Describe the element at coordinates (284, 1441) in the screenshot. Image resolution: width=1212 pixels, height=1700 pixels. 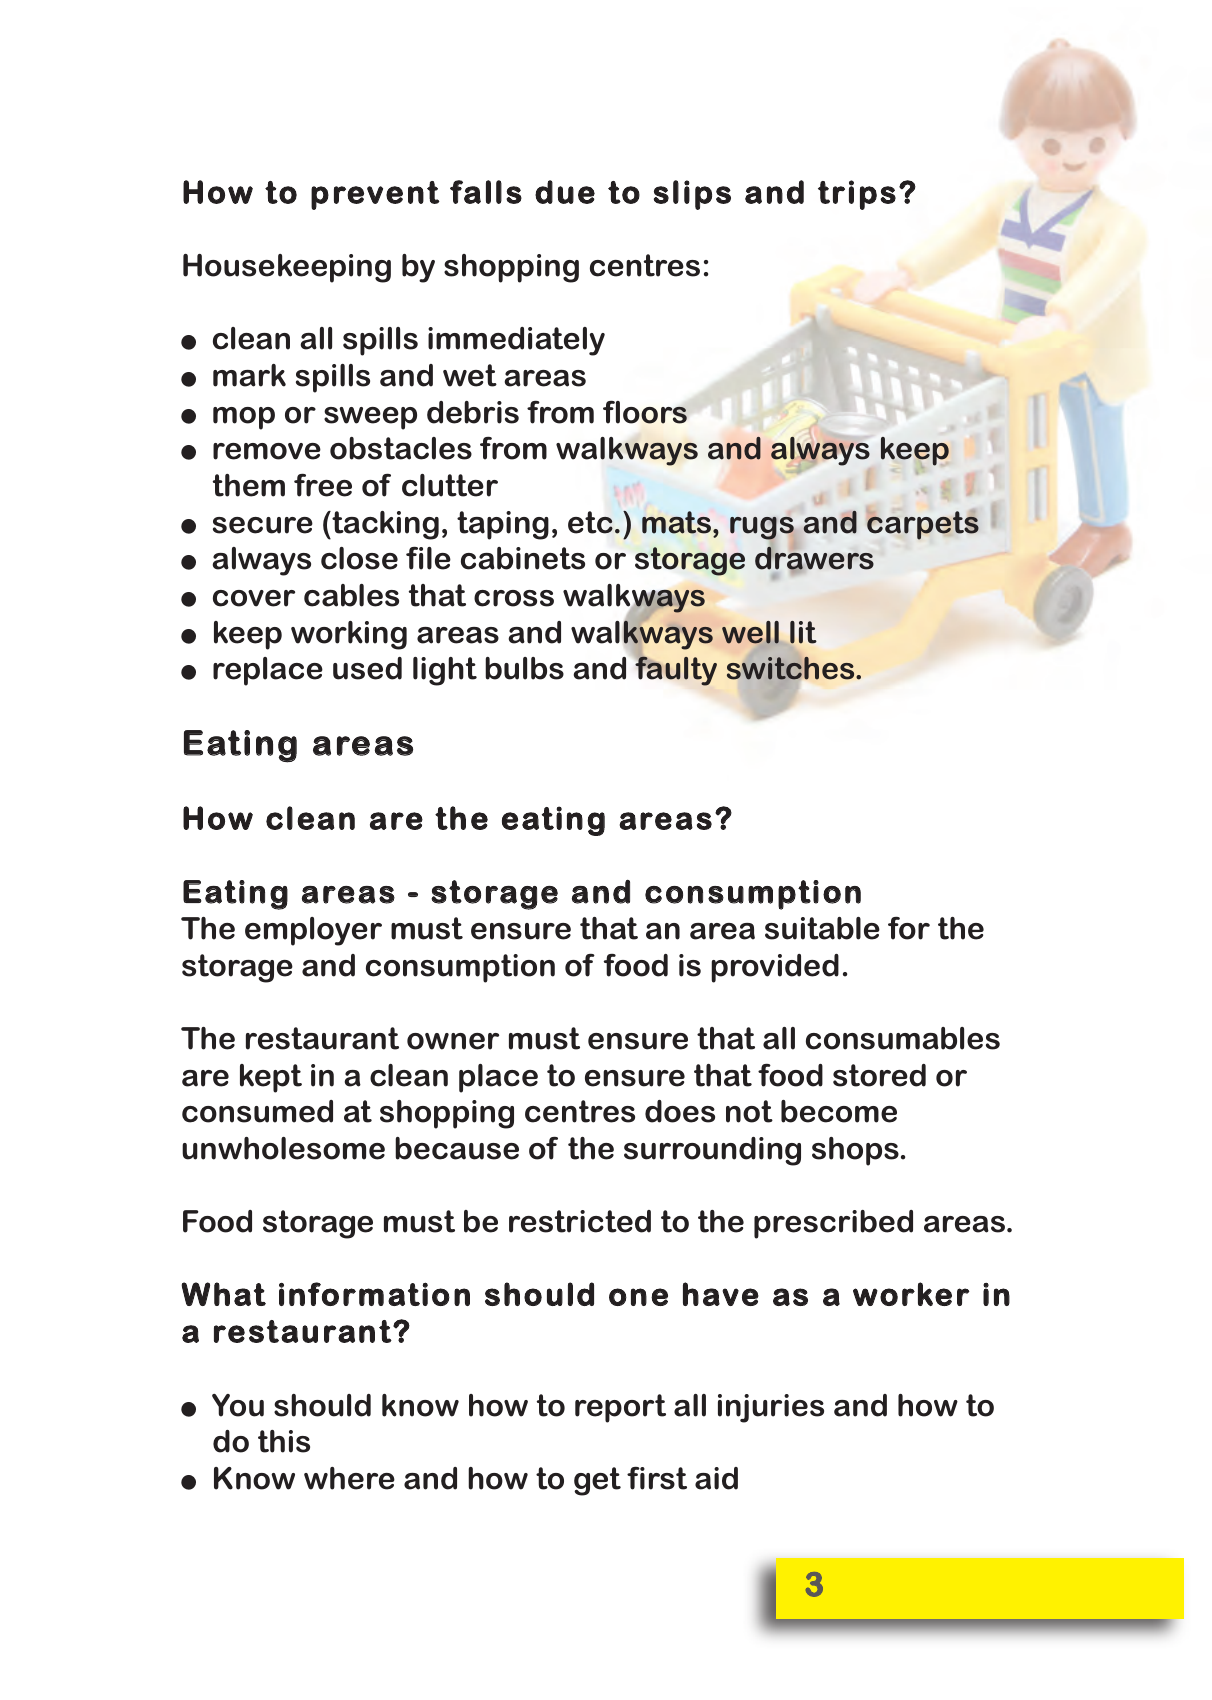
I see `this` at that location.
